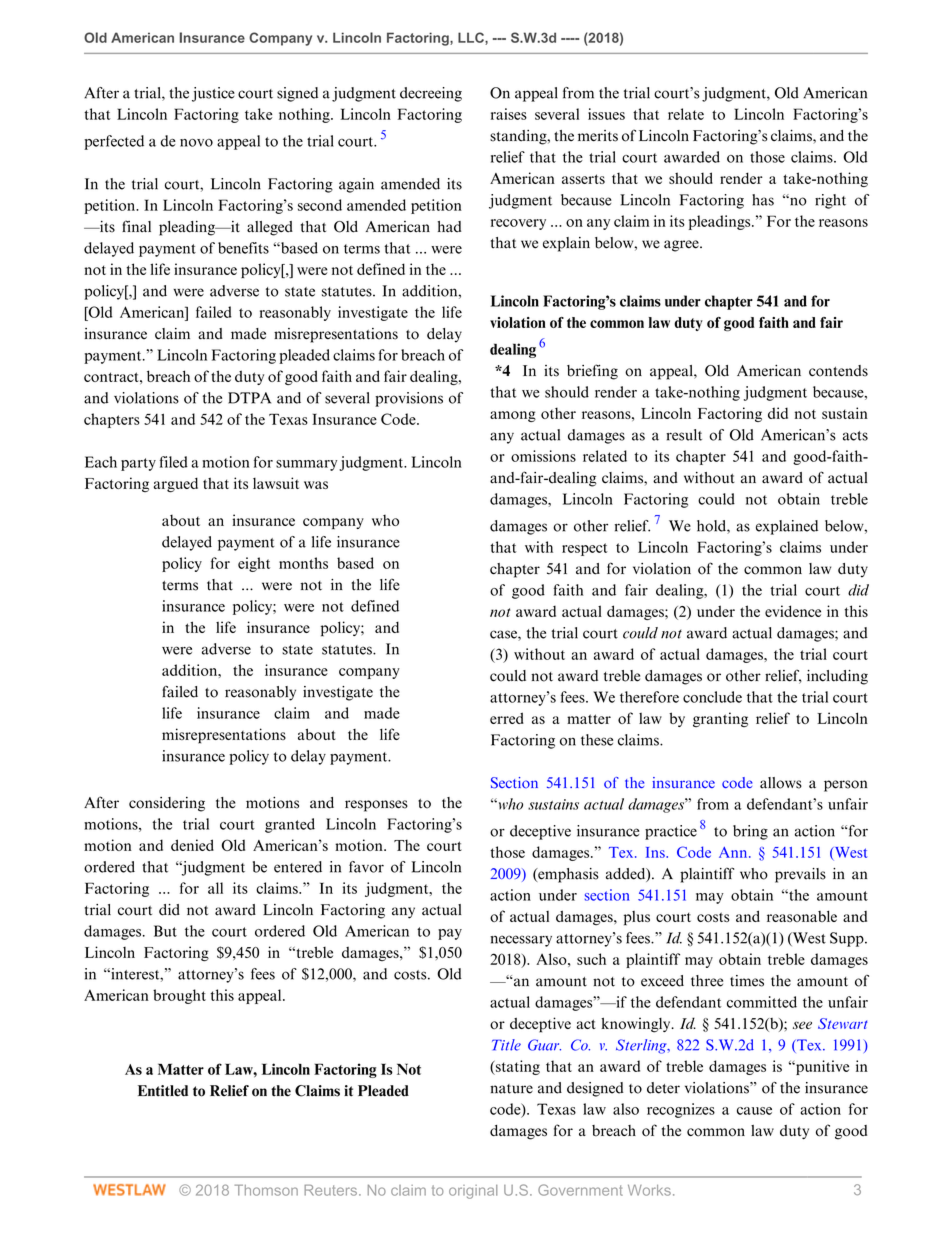 This image has height=1233, width=952. Describe the element at coordinates (472, 38) in the image. I see `LLC` at that location.
